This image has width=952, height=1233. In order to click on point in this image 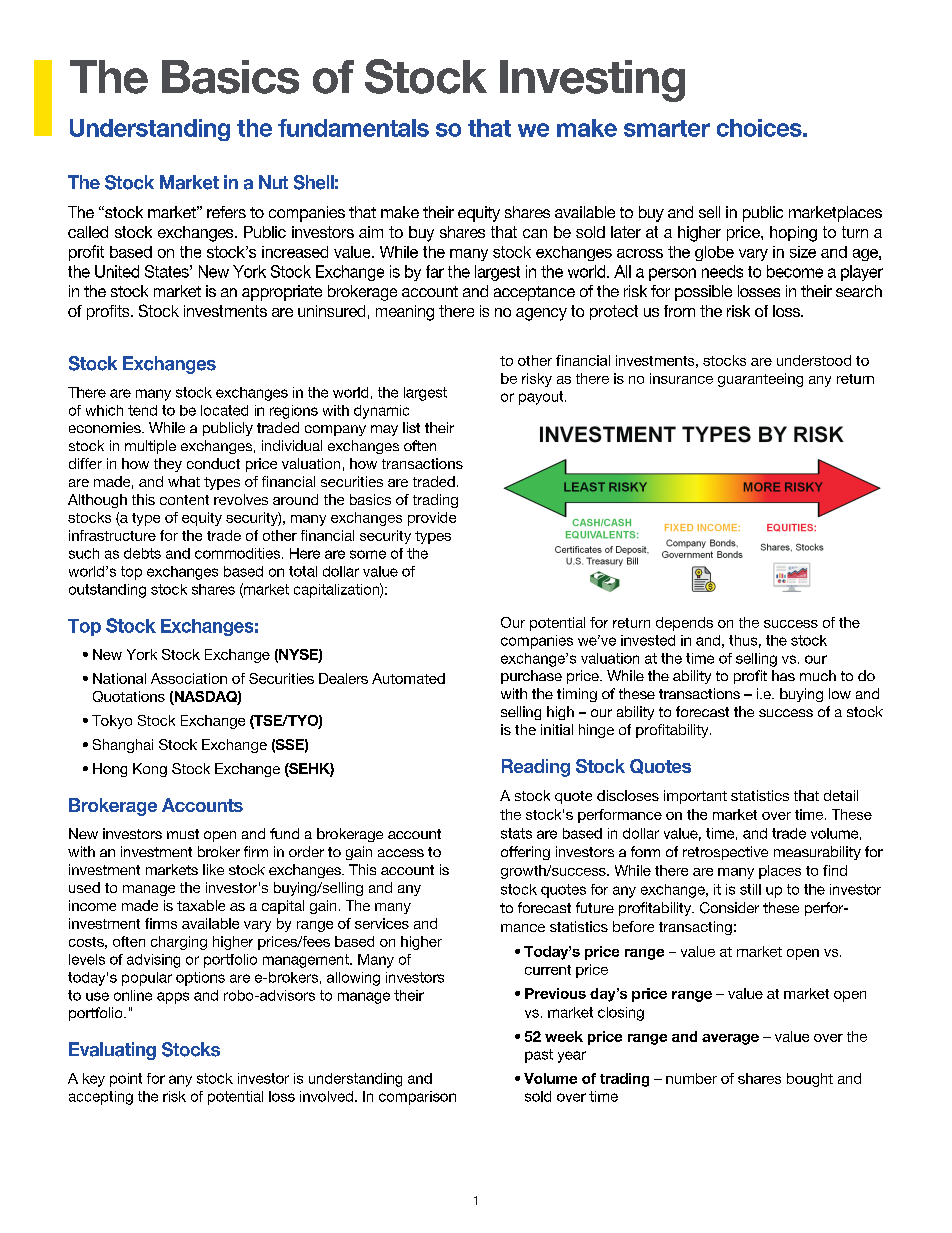, I will do `click(126, 1080)`.
